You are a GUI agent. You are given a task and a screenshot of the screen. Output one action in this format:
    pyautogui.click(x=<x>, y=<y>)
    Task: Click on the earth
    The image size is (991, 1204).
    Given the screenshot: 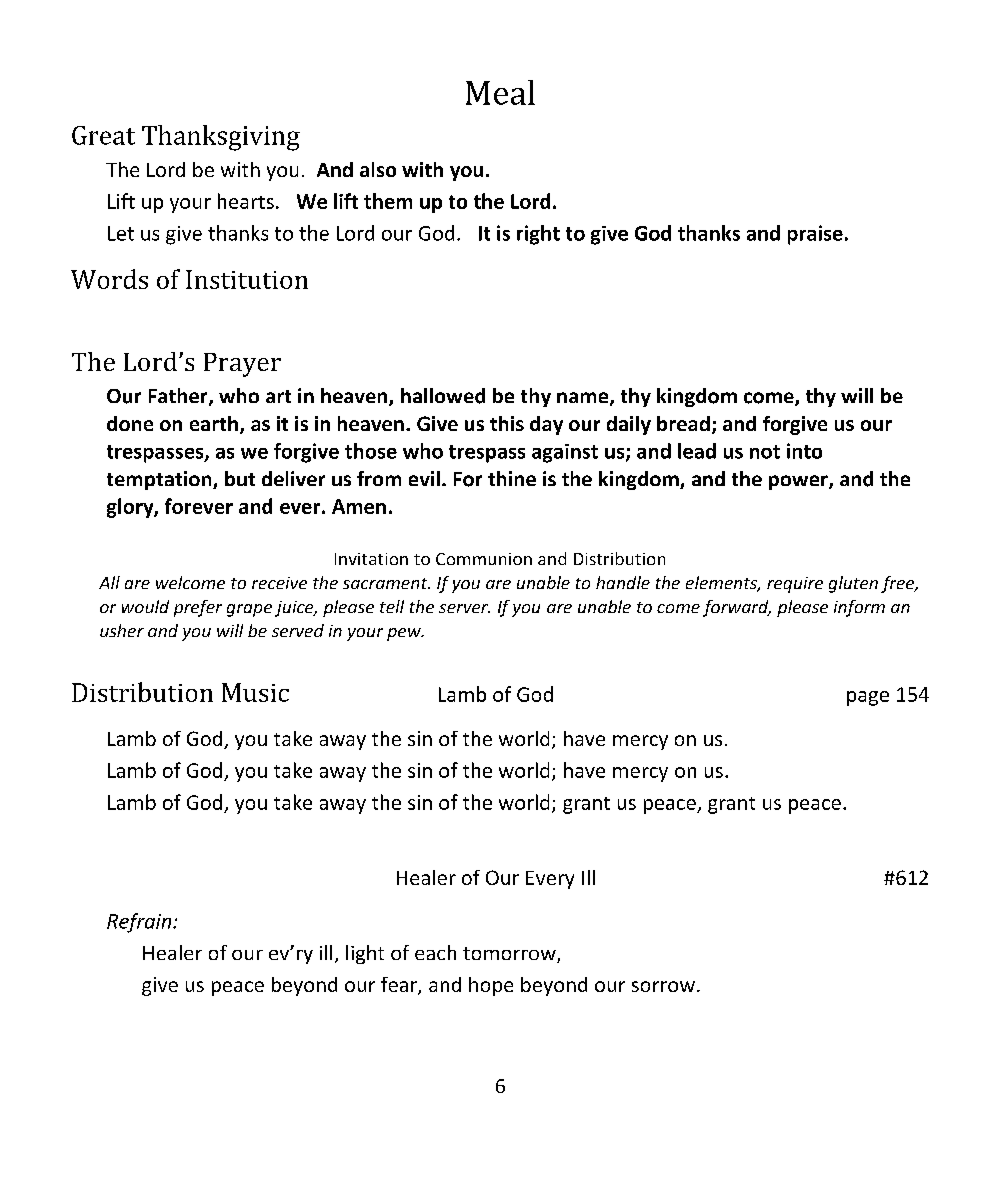 What is the action you would take?
    pyautogui.click(x=214, y=423)
